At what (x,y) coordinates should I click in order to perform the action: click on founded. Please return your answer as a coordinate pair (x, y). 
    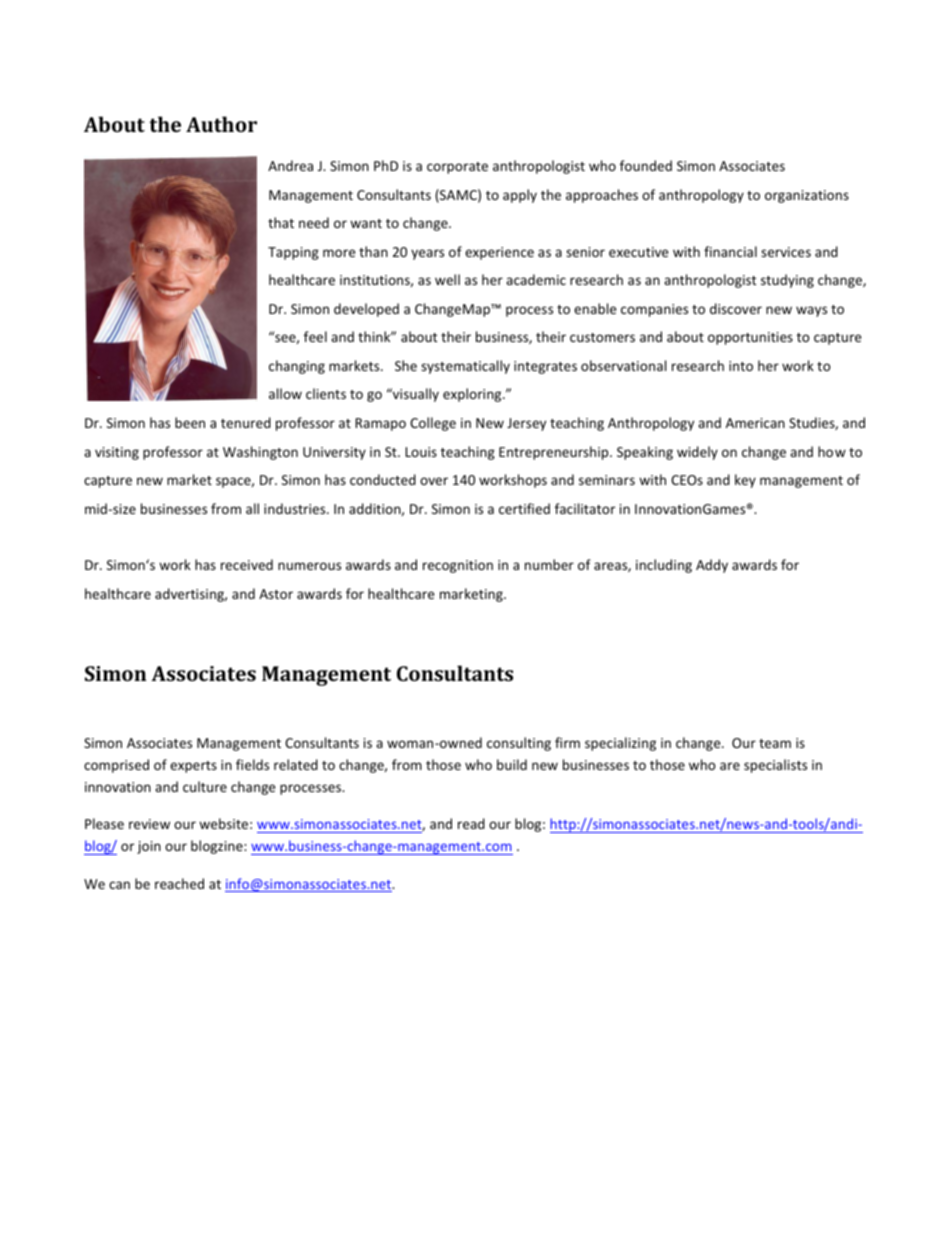
    Looking at the image, I should click on (646, 165).
